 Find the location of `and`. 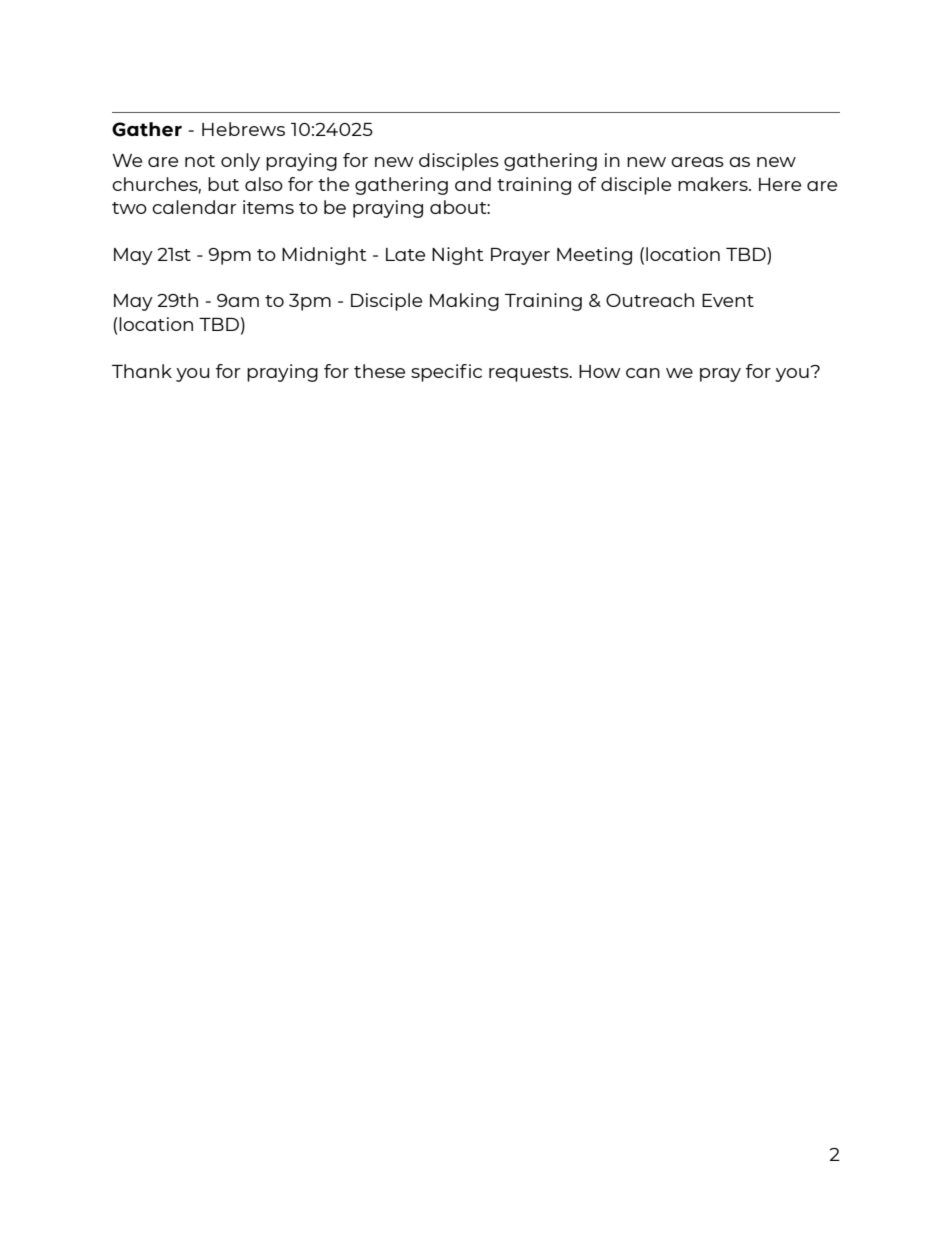

and is located at coordinates (473, 184).
